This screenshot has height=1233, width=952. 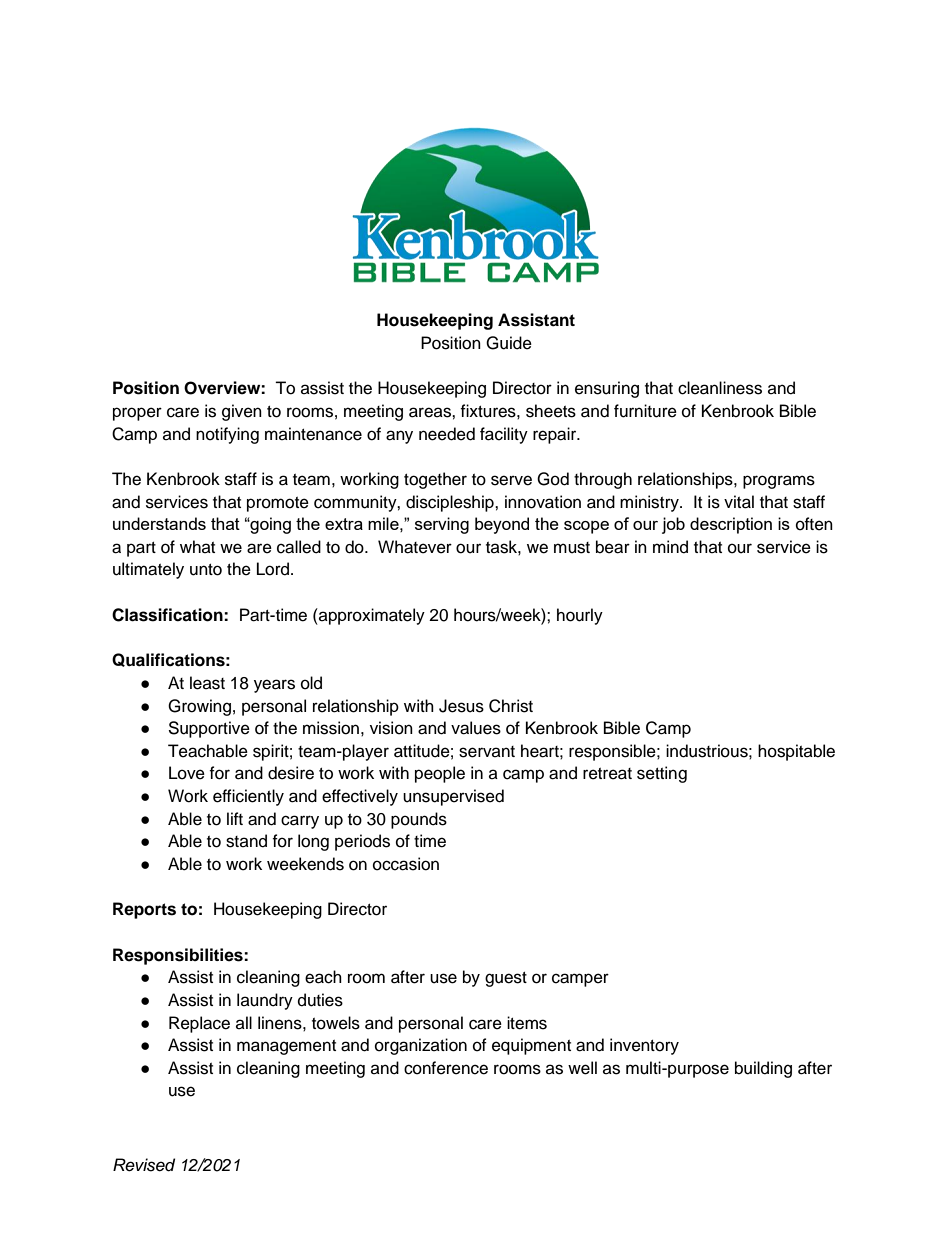 What do you see at coordinates (502, 525) in the screenshot?
I see `beyond` at bounding box center [502, 525].
